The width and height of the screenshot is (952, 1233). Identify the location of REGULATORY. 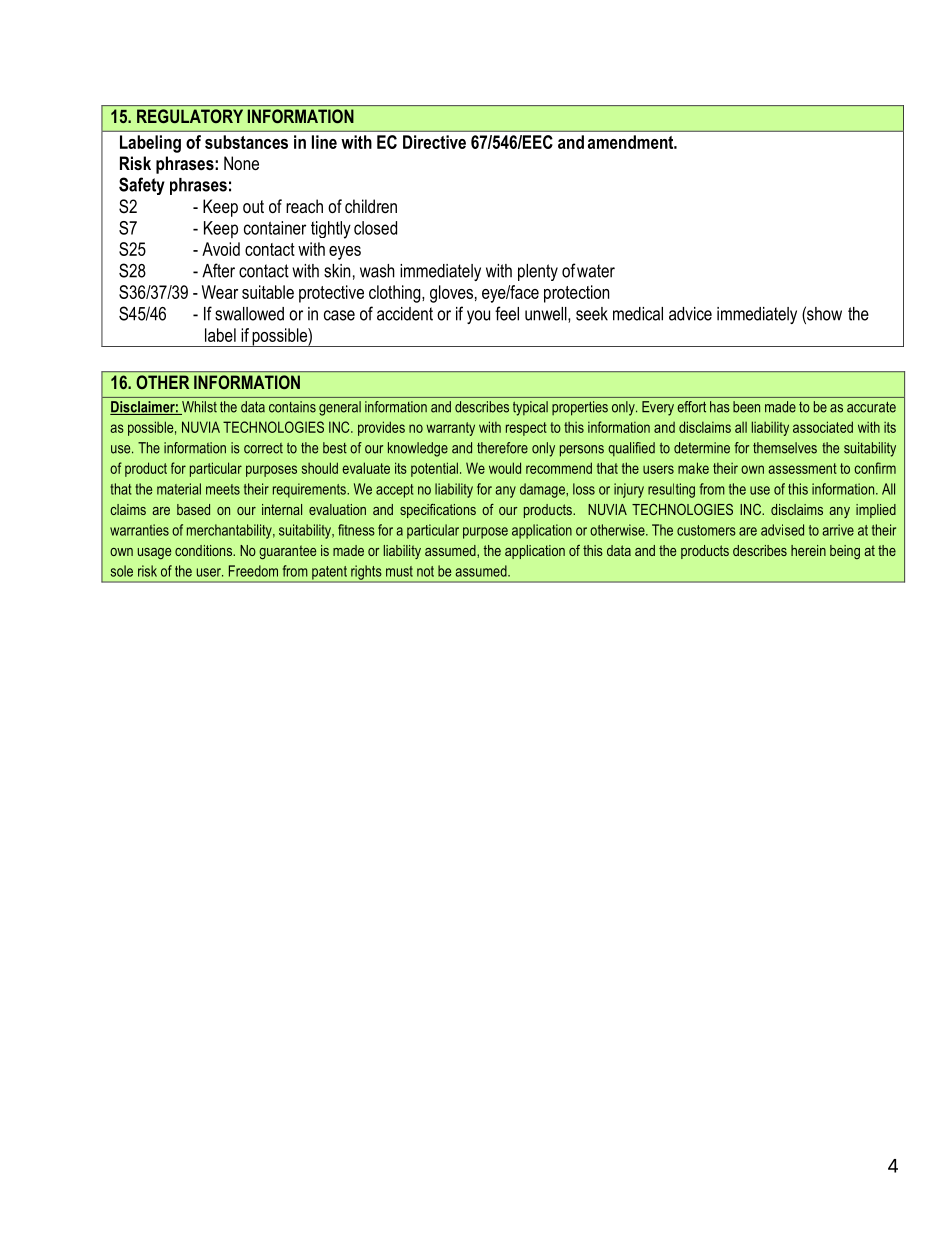
(190, 116).
